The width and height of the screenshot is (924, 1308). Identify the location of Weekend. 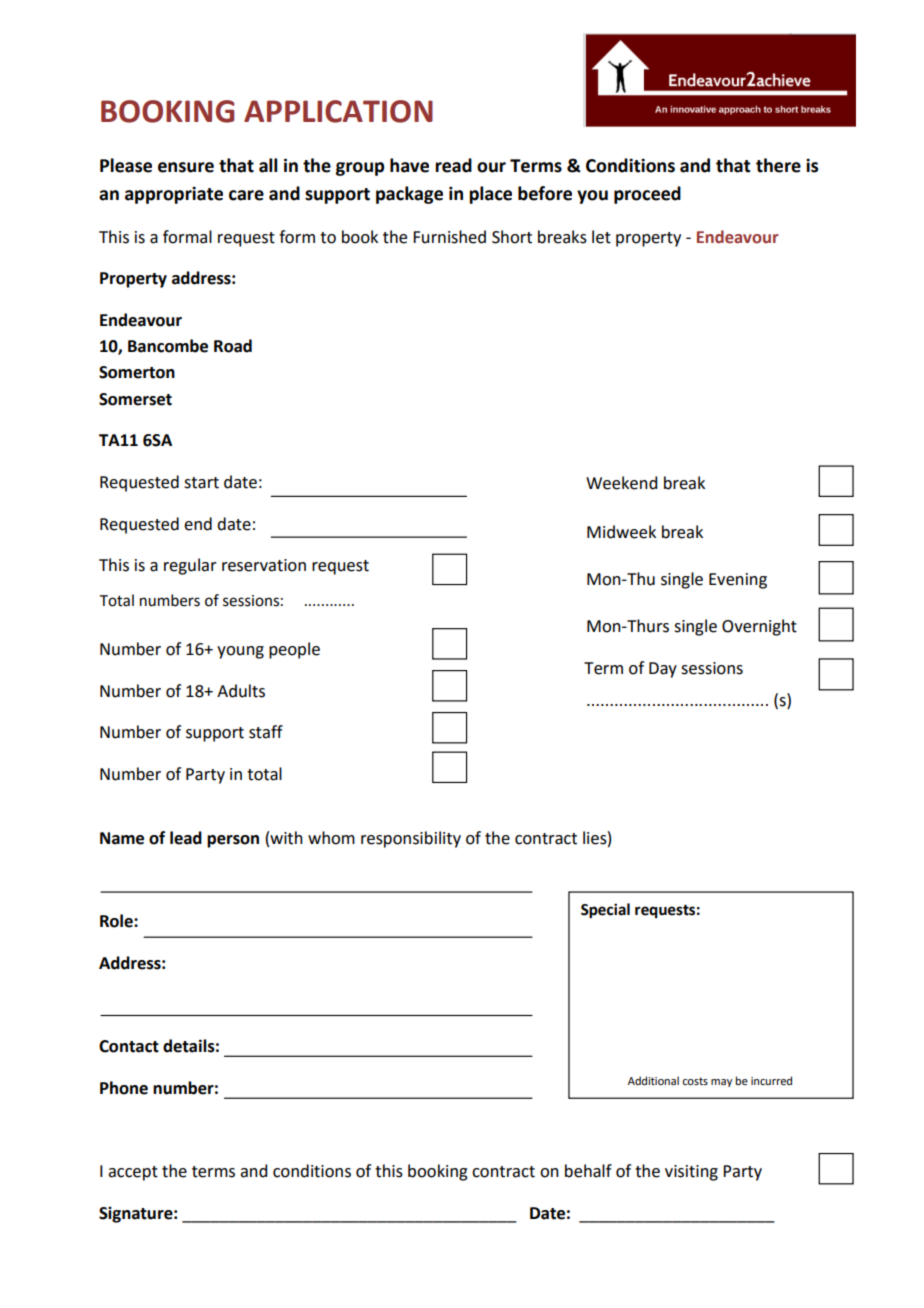
(621, 483).
